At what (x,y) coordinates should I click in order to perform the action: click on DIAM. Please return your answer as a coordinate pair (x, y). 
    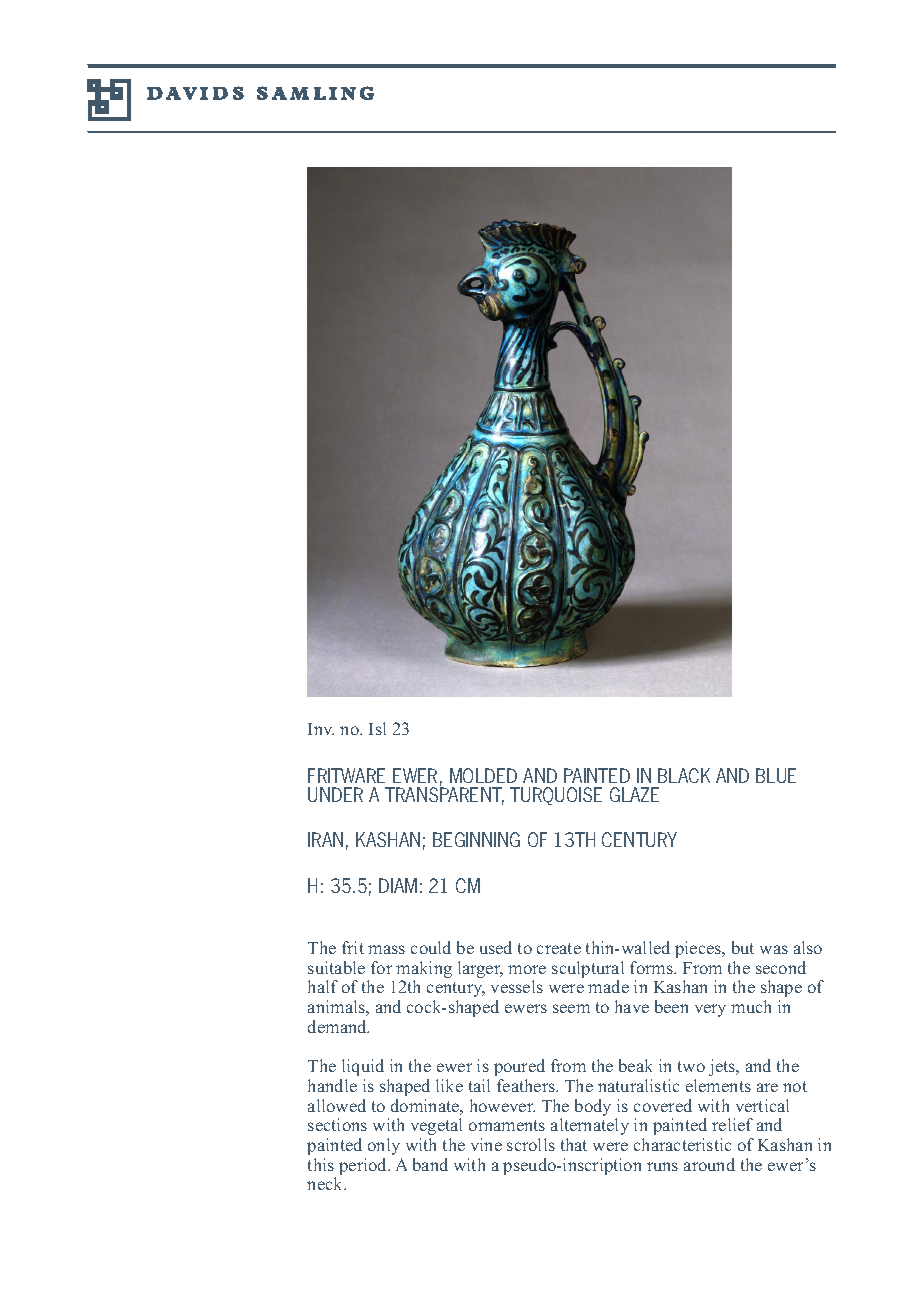
    Looking at the image, I should click on (398, 885).
